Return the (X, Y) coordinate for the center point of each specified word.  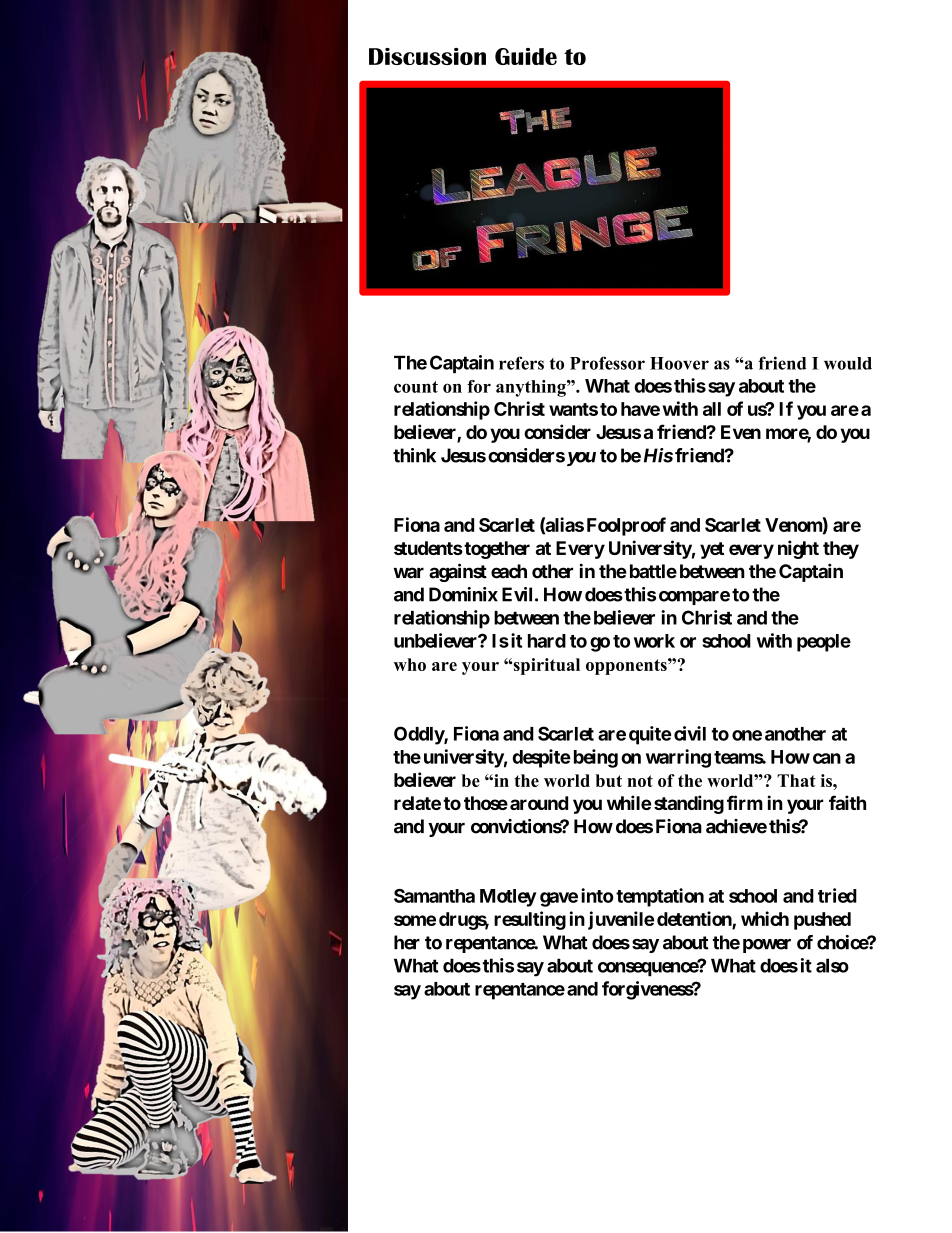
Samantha (434, 896)
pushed (822, 921)
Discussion (427, 56)
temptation (660, 897)
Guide (526, 56)
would (848, 363)
